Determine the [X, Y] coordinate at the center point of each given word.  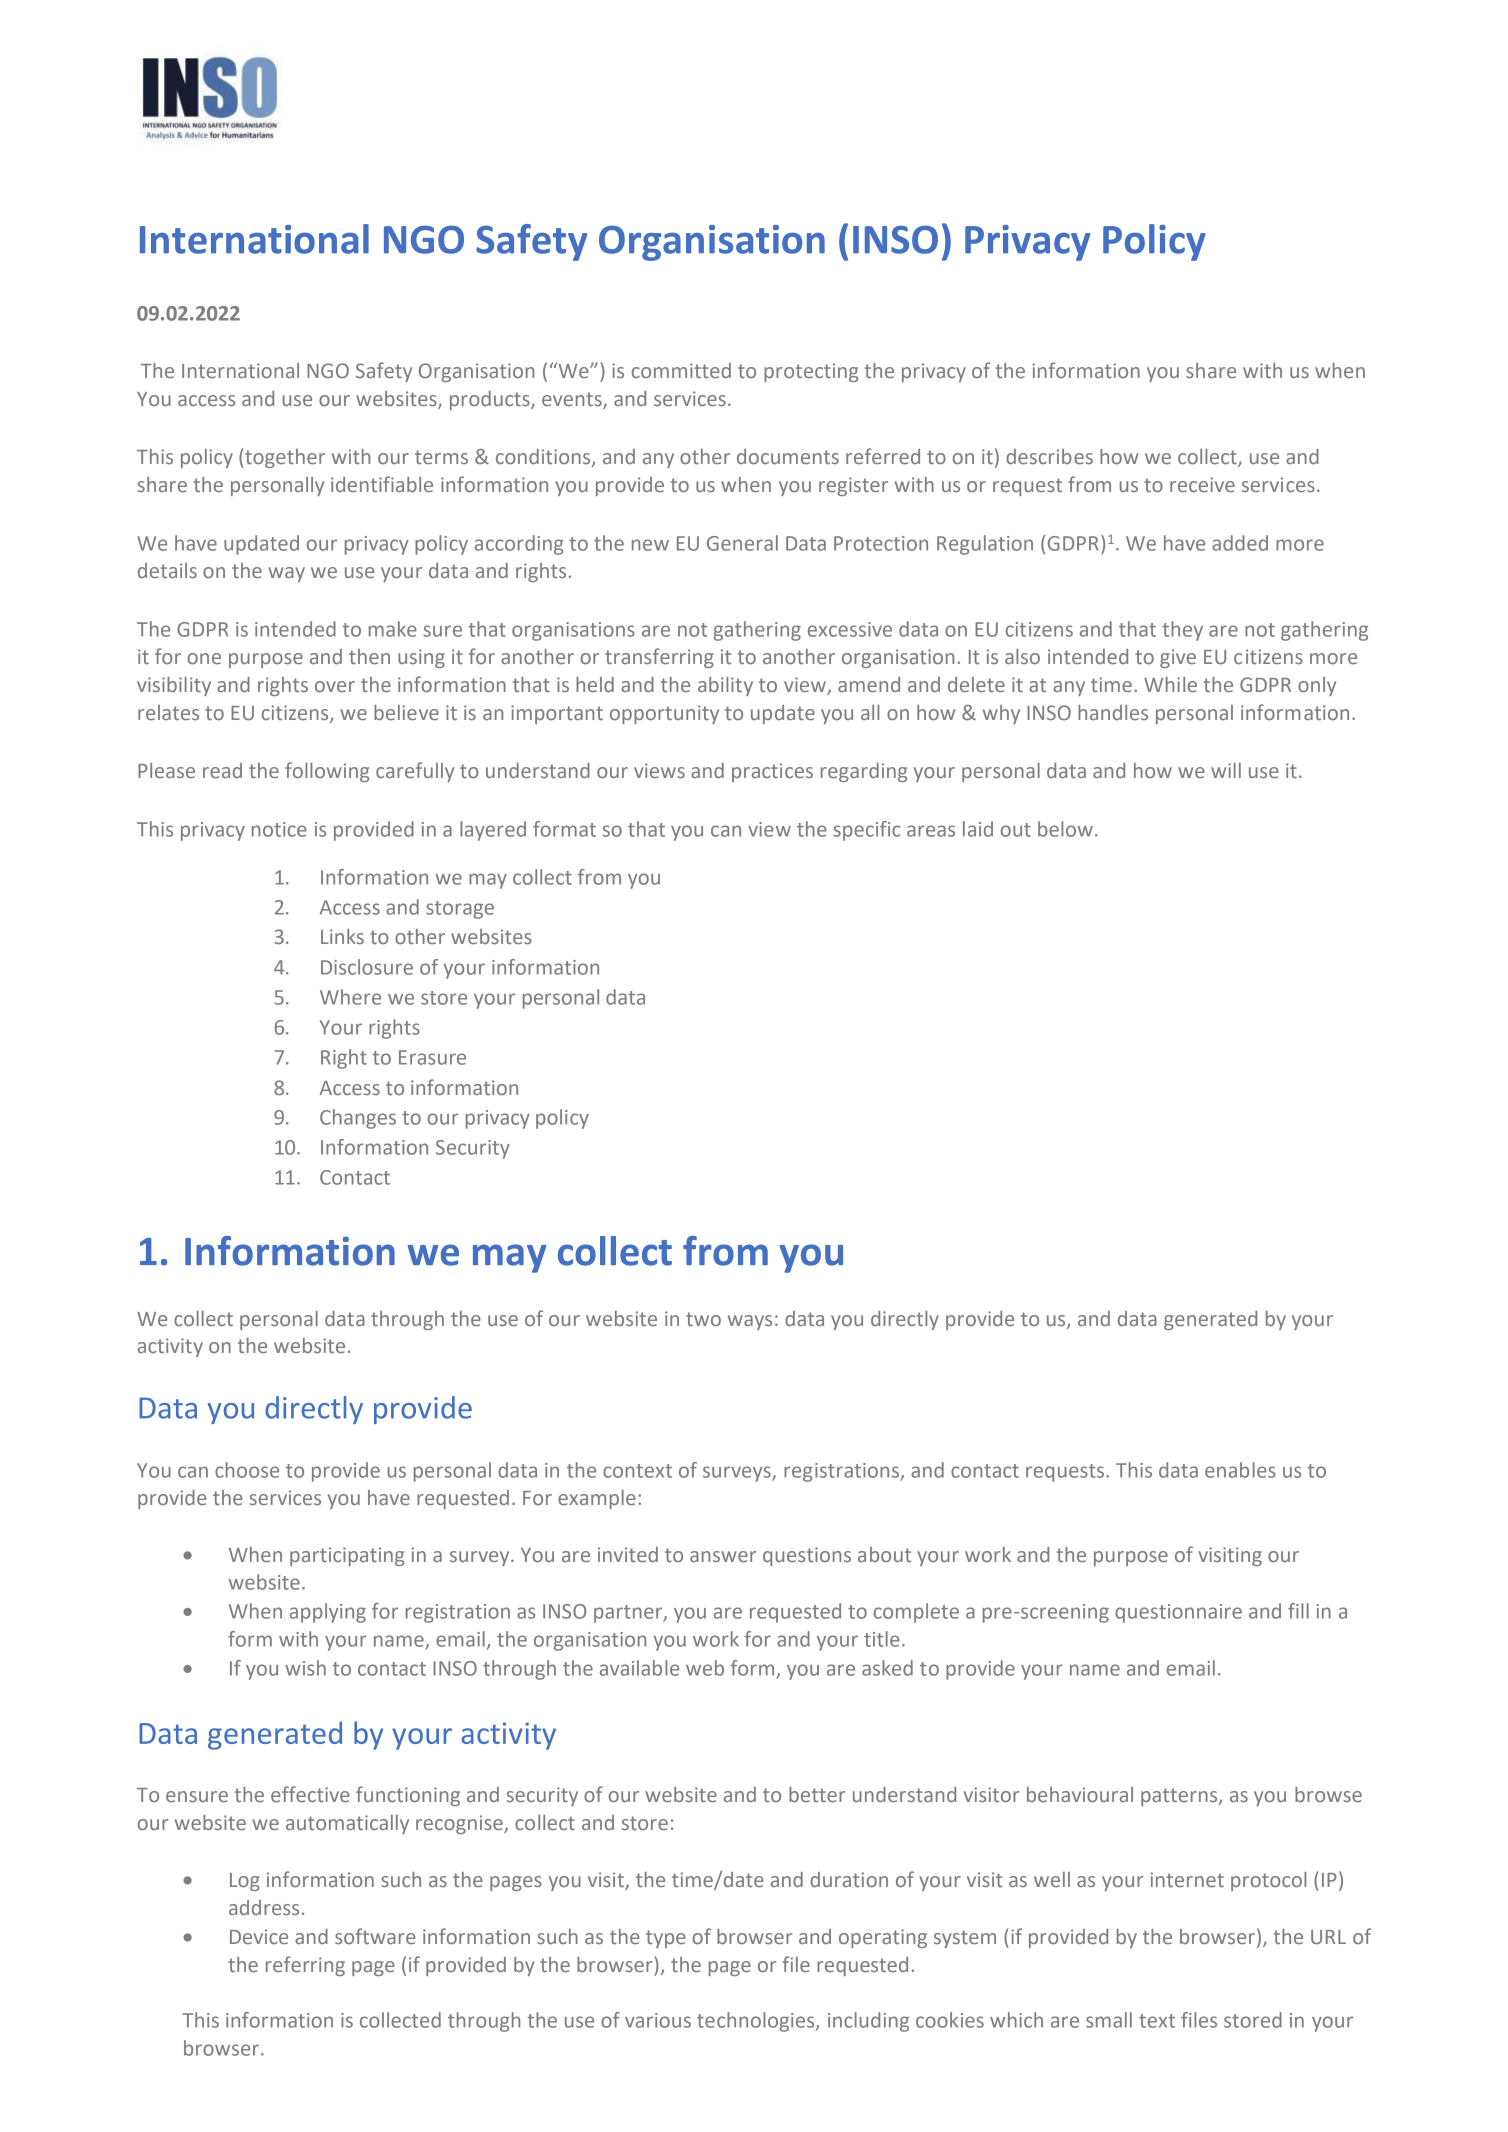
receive [1202, 484]
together [284, 458]
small [1109, 2020]
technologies [757, 2022]
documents [788, 456]
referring [305, 1966]
